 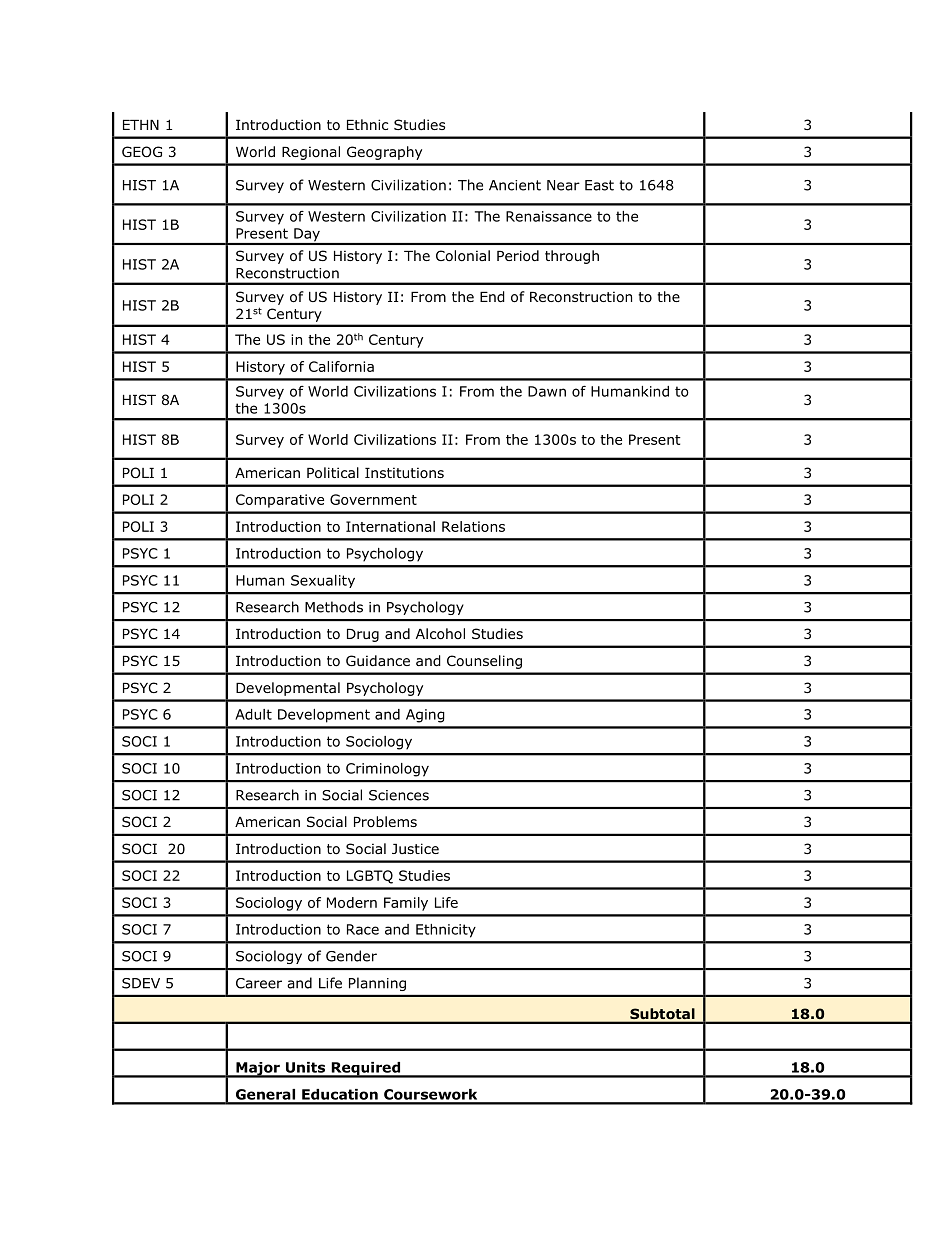 I want to click on International, so click(x=390, y=526).
